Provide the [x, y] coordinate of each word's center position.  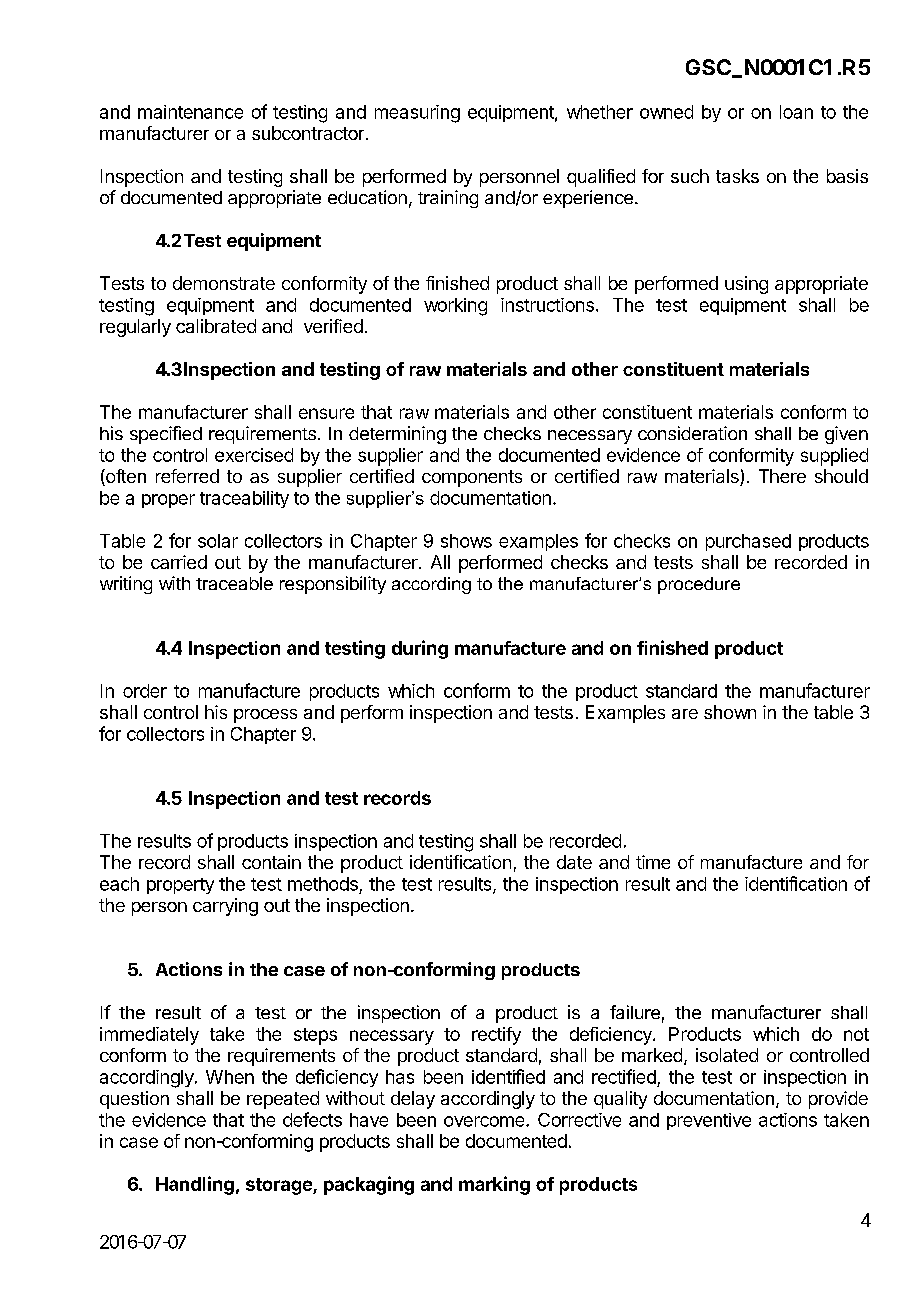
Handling [195, 1185]
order [145, 691]
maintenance [190, 112]
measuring [417, 114]
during [420, 649]
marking [494, 1185]
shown [730, 712]
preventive [709, 1121]
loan [796, 112]
